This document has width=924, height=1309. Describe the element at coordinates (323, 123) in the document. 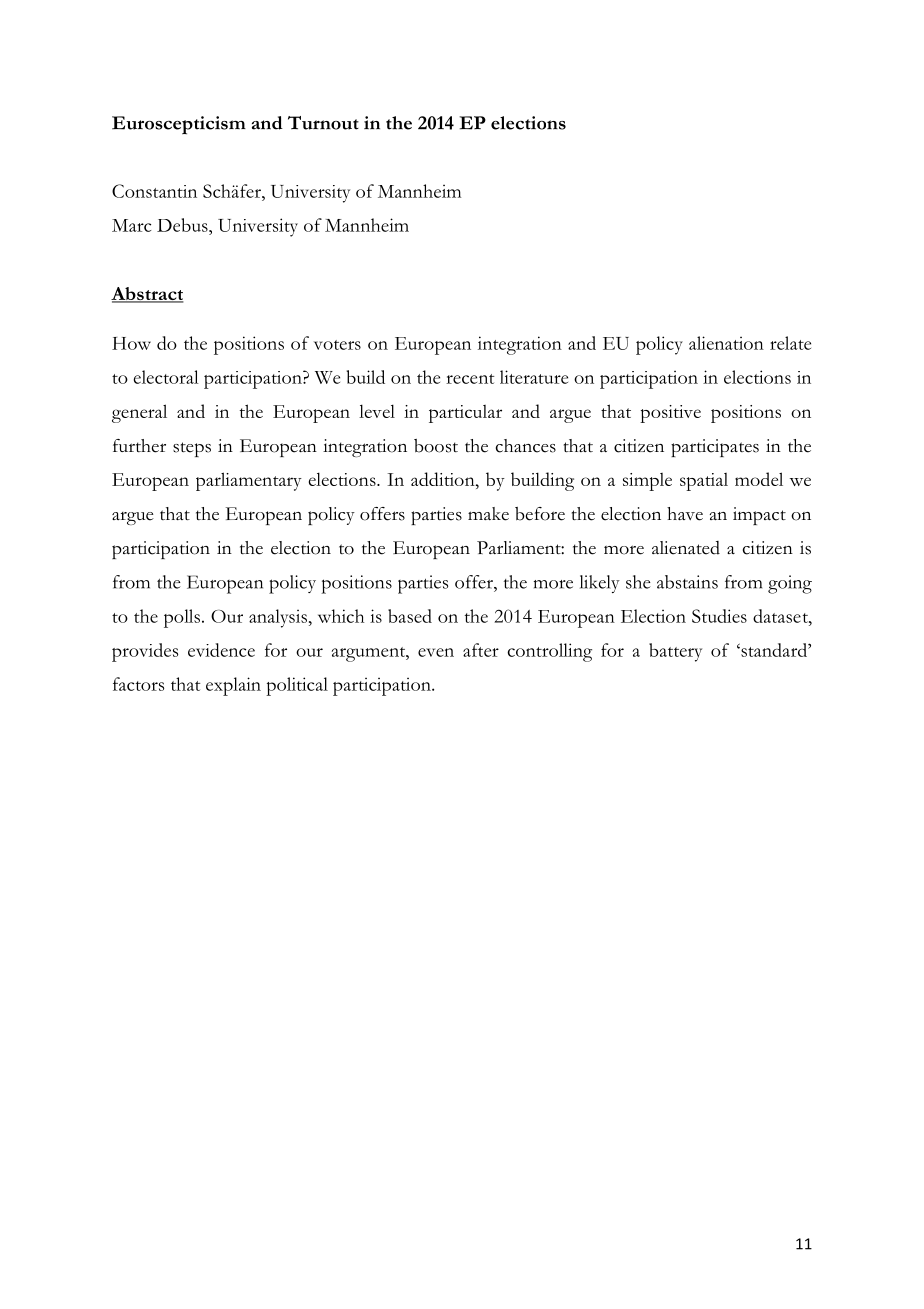

I see `Turnout` at that location.
